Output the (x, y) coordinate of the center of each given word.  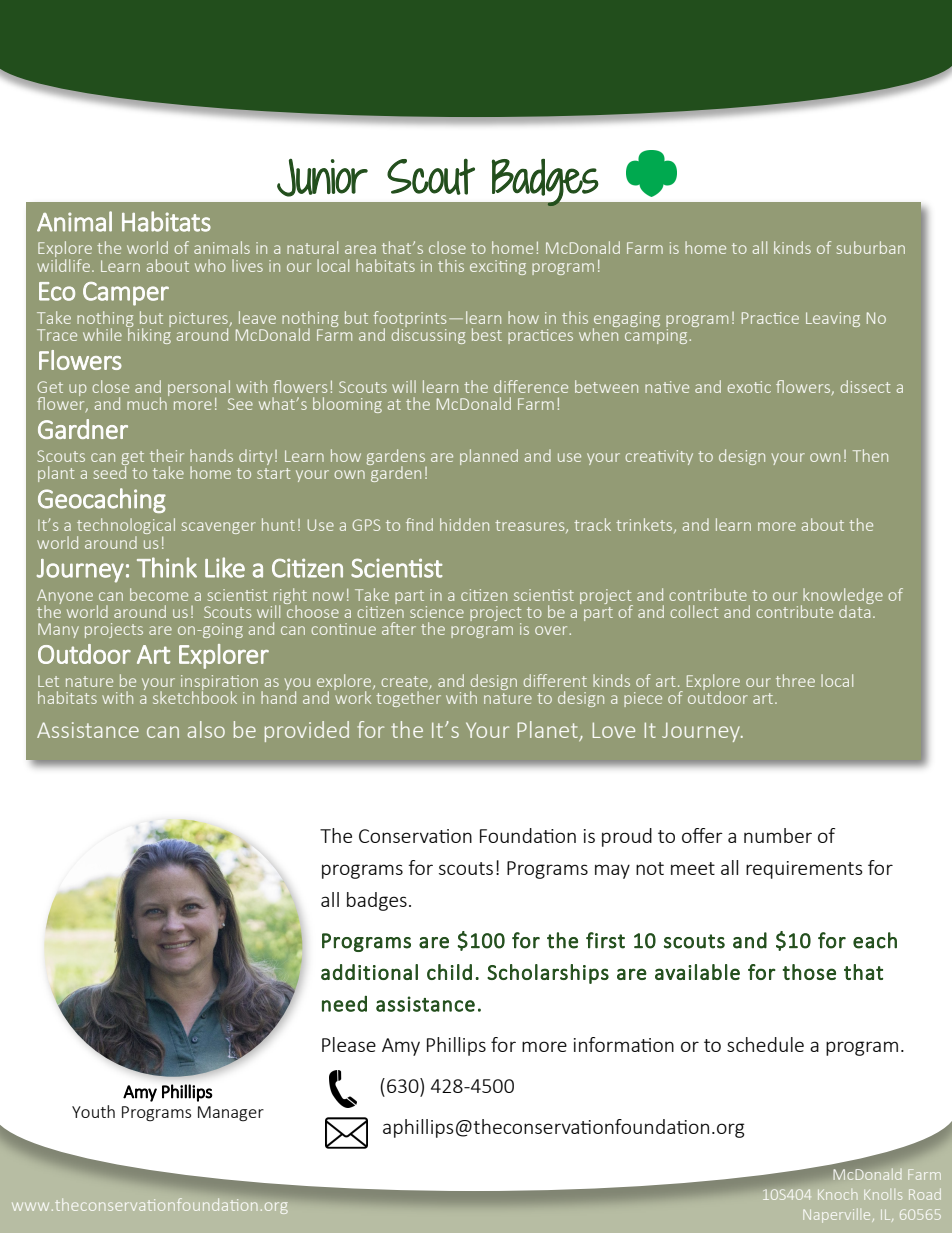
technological (126, 527)
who (210, 265)
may (612, 871)
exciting (498, 267)
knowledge (842, 597)
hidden (464, 524)
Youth (93, 1111)
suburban (871, 247)
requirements (804, 870)
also (206, 729)
